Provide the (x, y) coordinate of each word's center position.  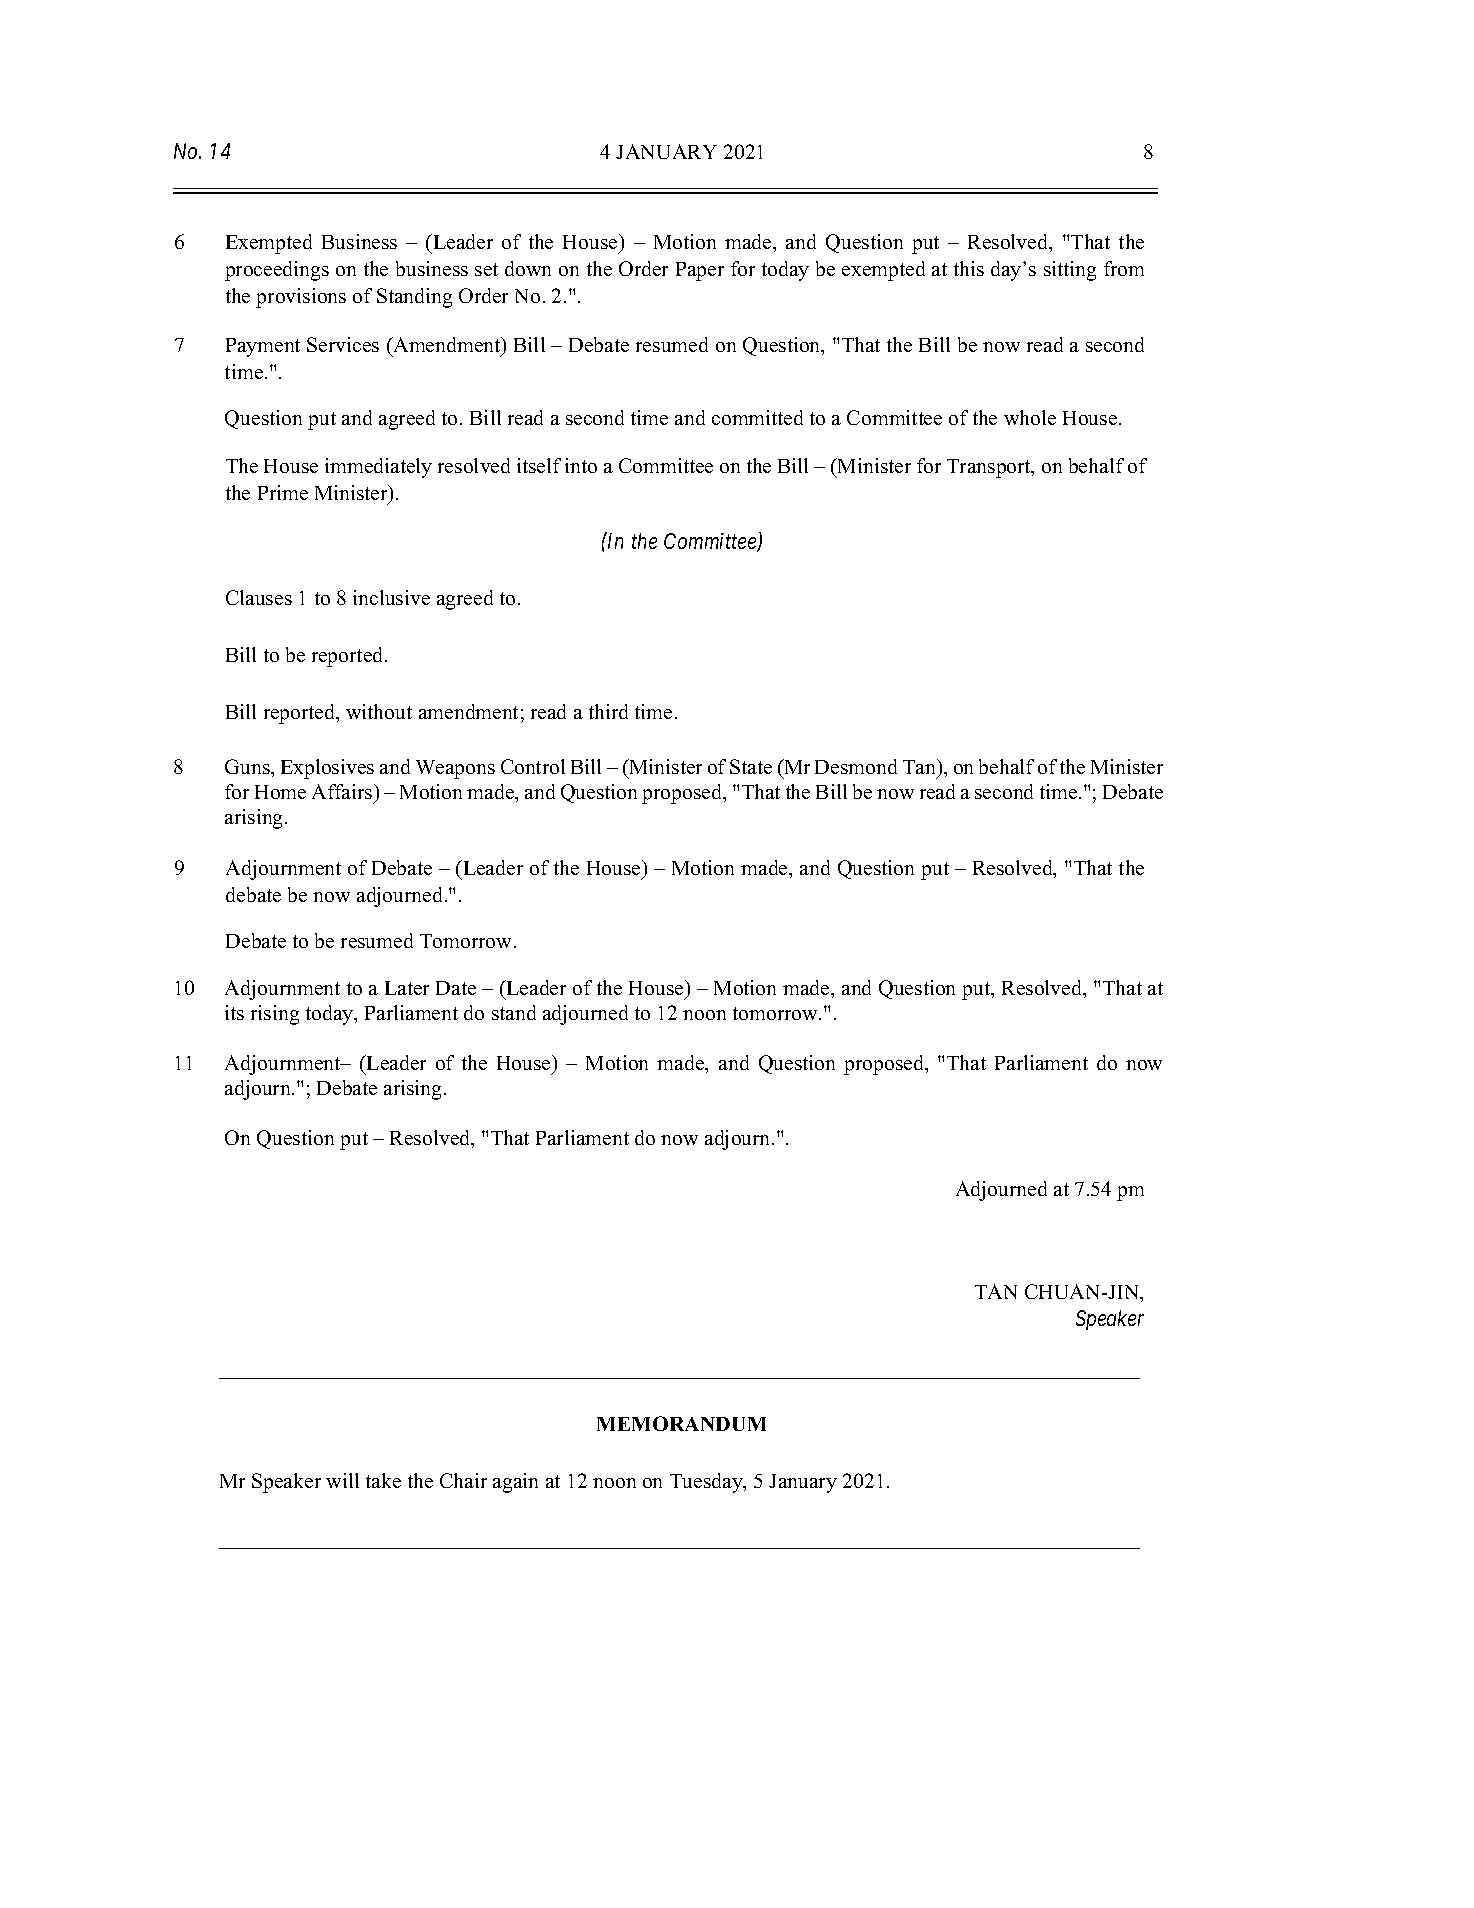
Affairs (343, 791)
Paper (700, 271)
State (751, 766)
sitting (1070, 271)
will (342, 1480)
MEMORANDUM (681, 1423)
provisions (301, 298)
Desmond (856, 766)
